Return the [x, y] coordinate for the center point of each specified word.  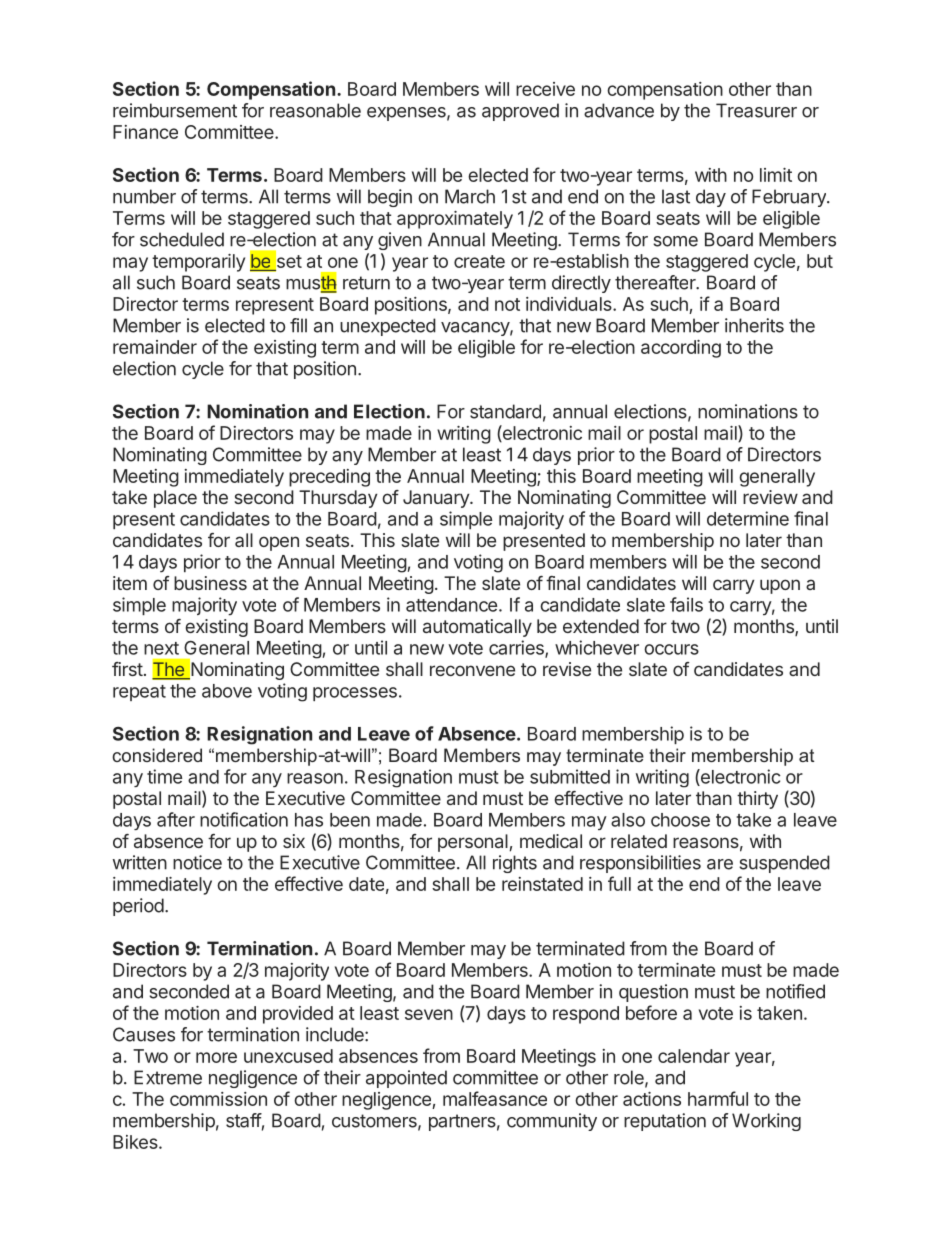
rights [515, 864]
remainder [155, 347]
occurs [671, 649]
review [770, 497]
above [227, 691]
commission [218, 1099]
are [720, 864]
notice [197, 862]
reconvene [472, 670]
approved [520, 112]
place [175, 499]
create [479, 261]
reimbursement [175, 110]
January [437, 499]
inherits [754, 325]
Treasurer [756, 110]
